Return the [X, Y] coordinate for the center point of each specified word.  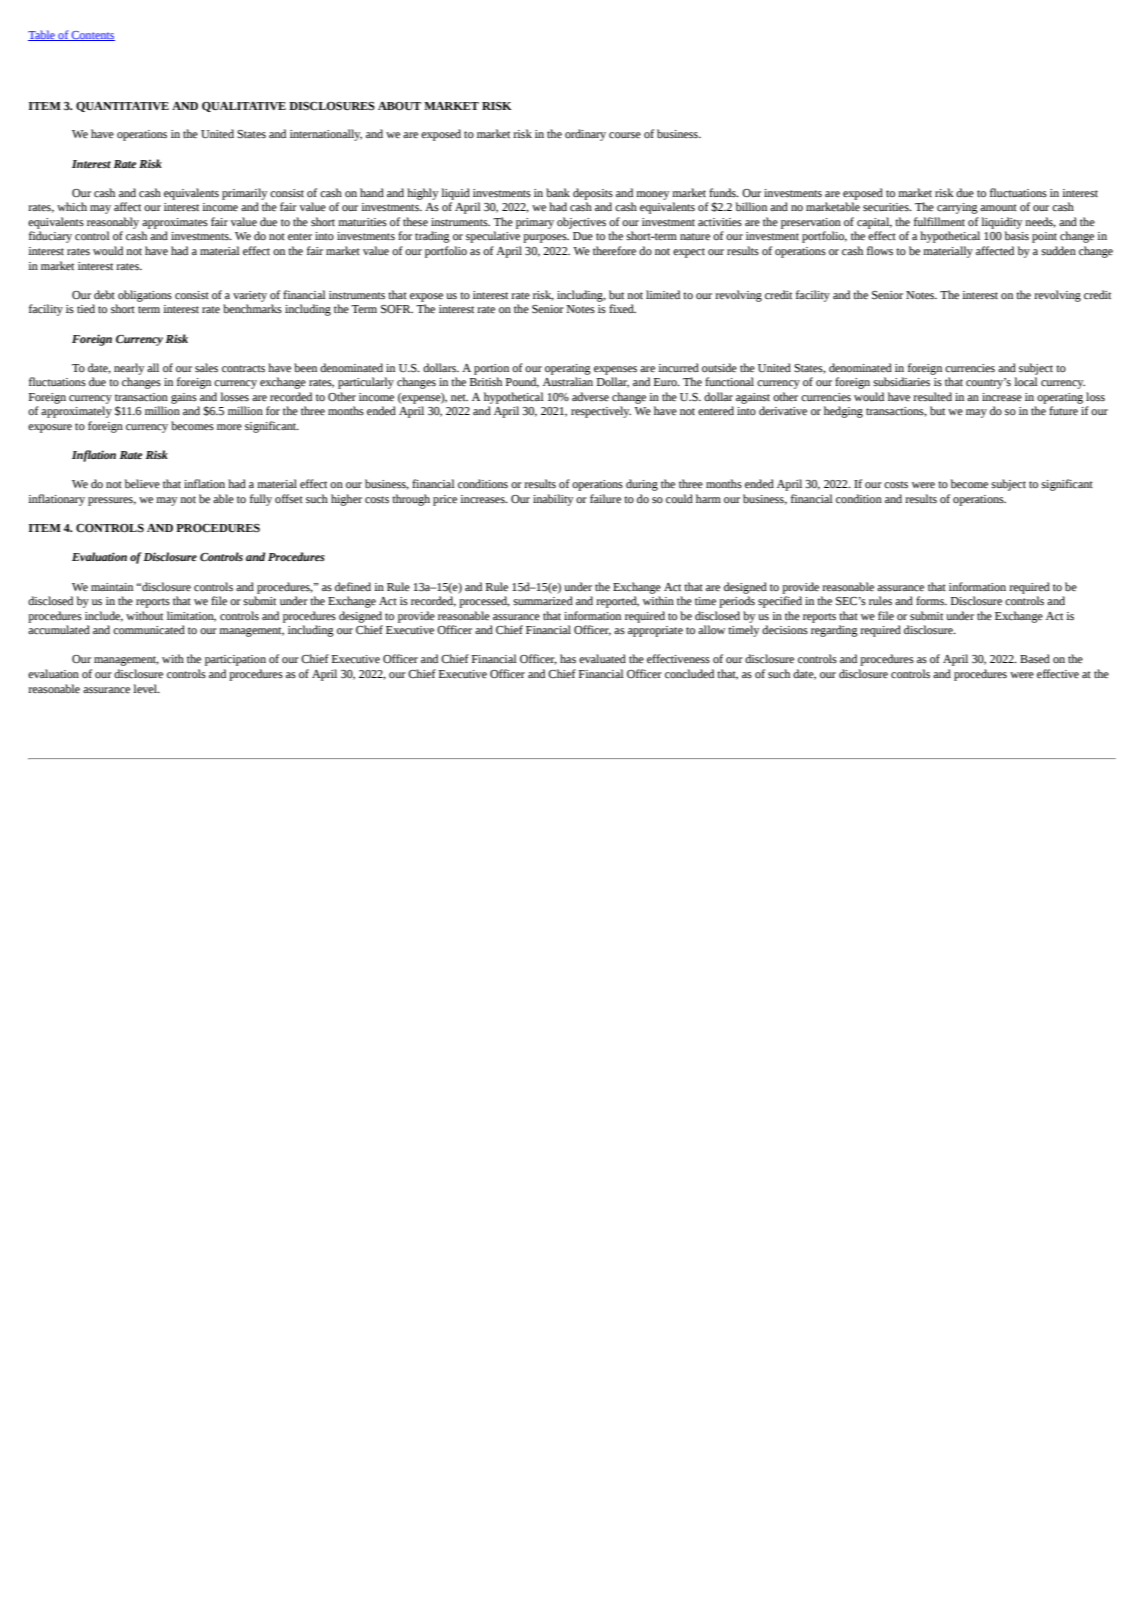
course [625, 135]
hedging [843, 412]
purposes [546, 238]
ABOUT [399, 106]
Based [1035, 658]
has [568, 658]
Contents [92, 36]
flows [880, 250]
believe [142, 483]
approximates [175, 223]
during [642, 485]
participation [235, 660]
